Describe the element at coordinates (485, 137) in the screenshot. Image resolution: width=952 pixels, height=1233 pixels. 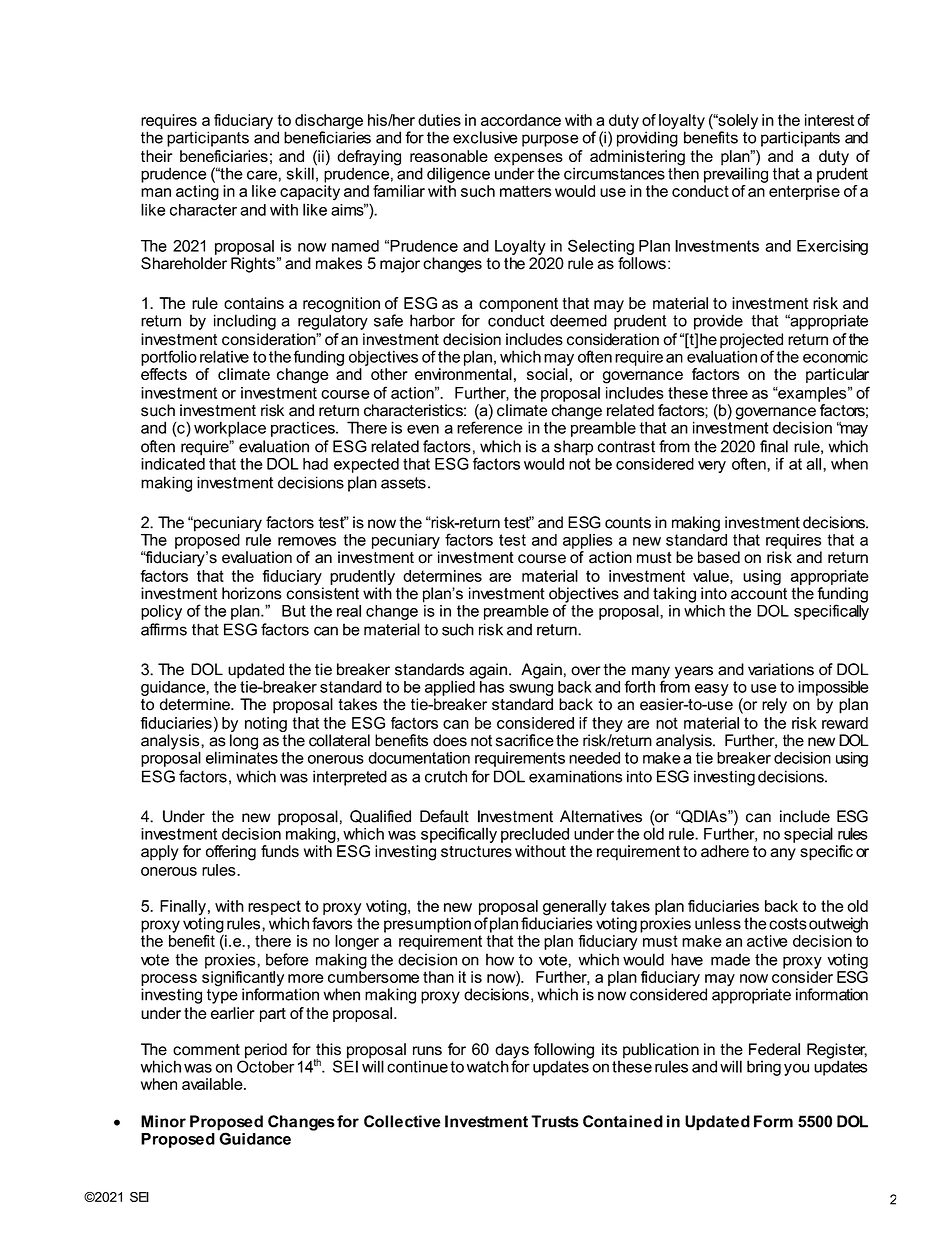
I see `exclusive` at that location.
